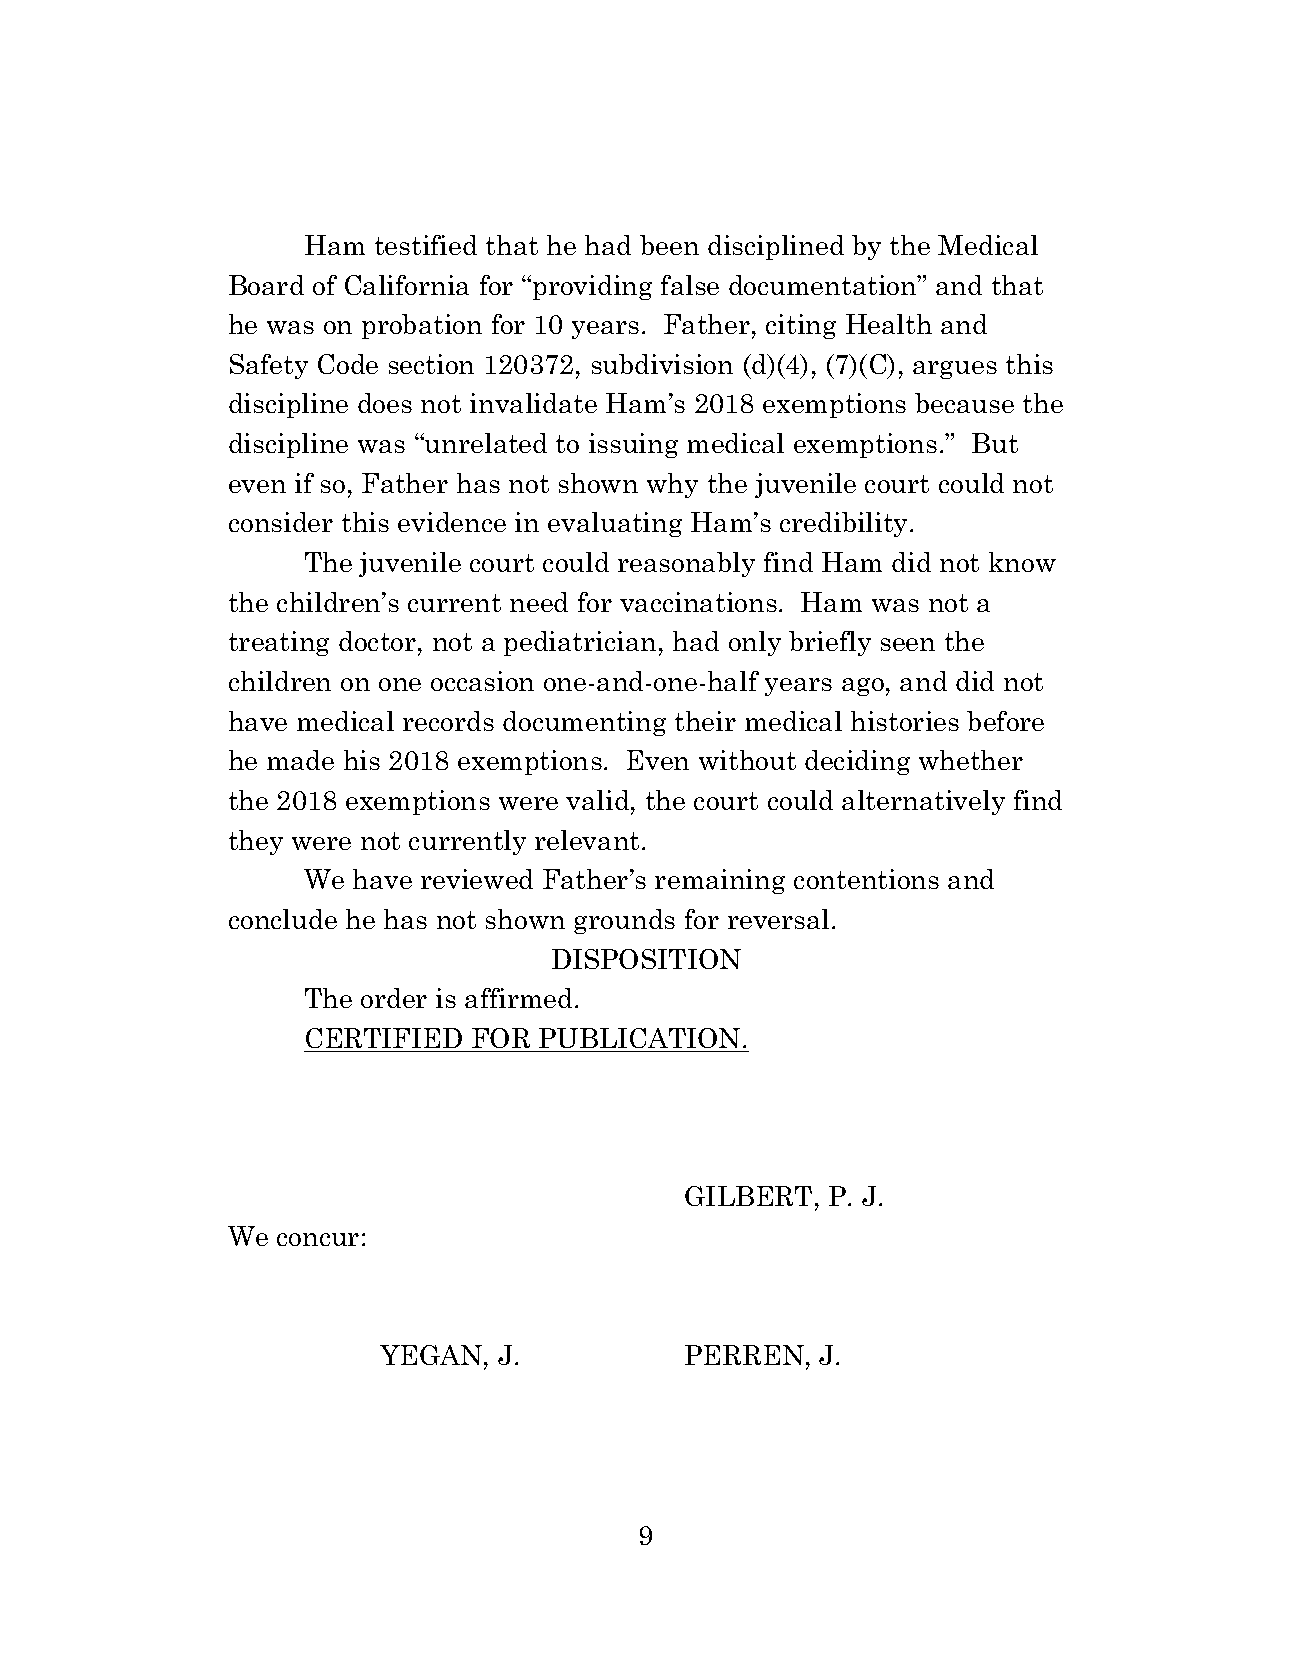 The height and width of the page is (1674, 1293). Describe the element at coordinates (866, 879) in the page. I see `contentions` at that location.
